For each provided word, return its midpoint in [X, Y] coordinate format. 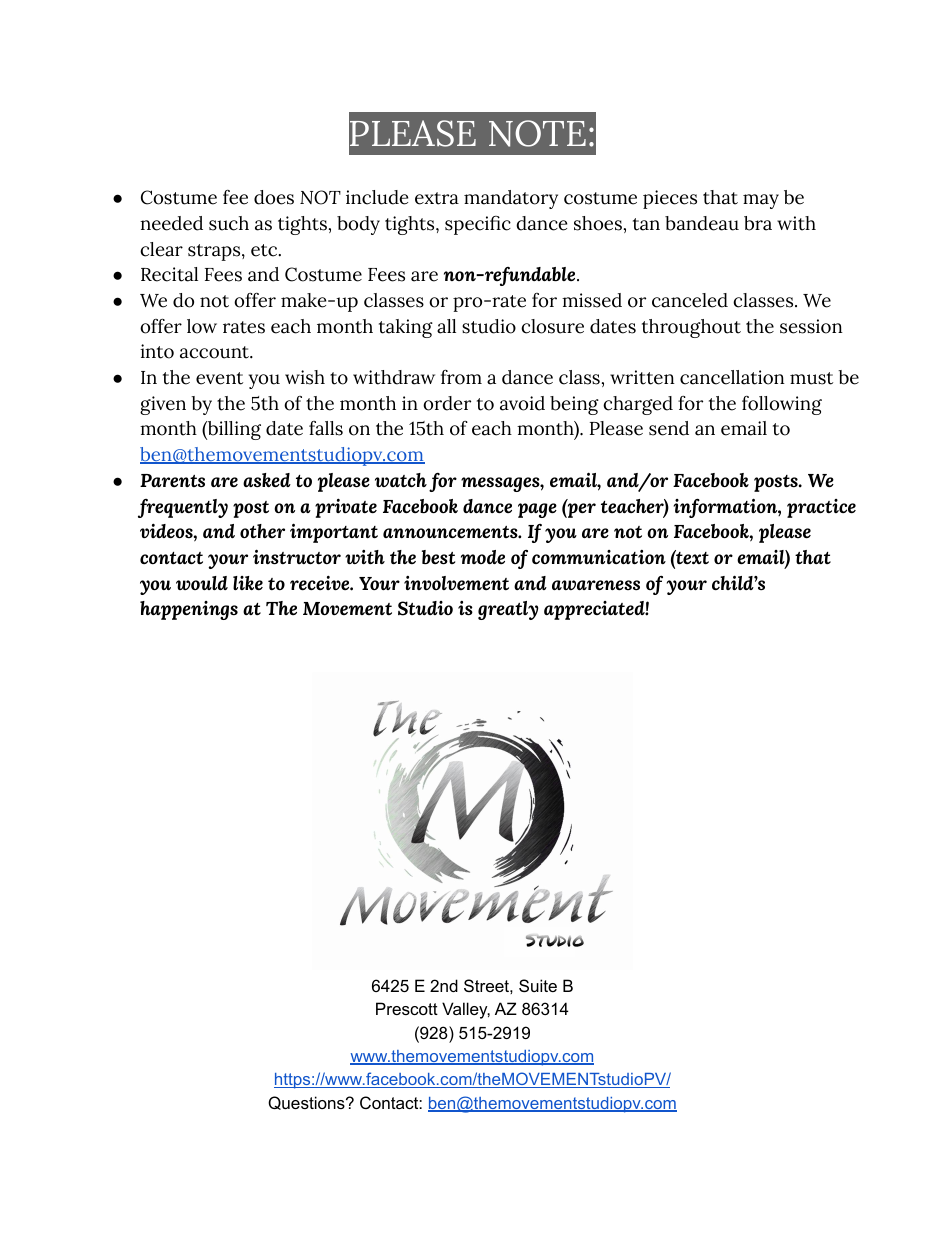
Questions [307, 1103]
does [274, 197]
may [761, 201]
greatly [508, 610]
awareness [596, 585]
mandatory [511, 199]
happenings [189, 610]
